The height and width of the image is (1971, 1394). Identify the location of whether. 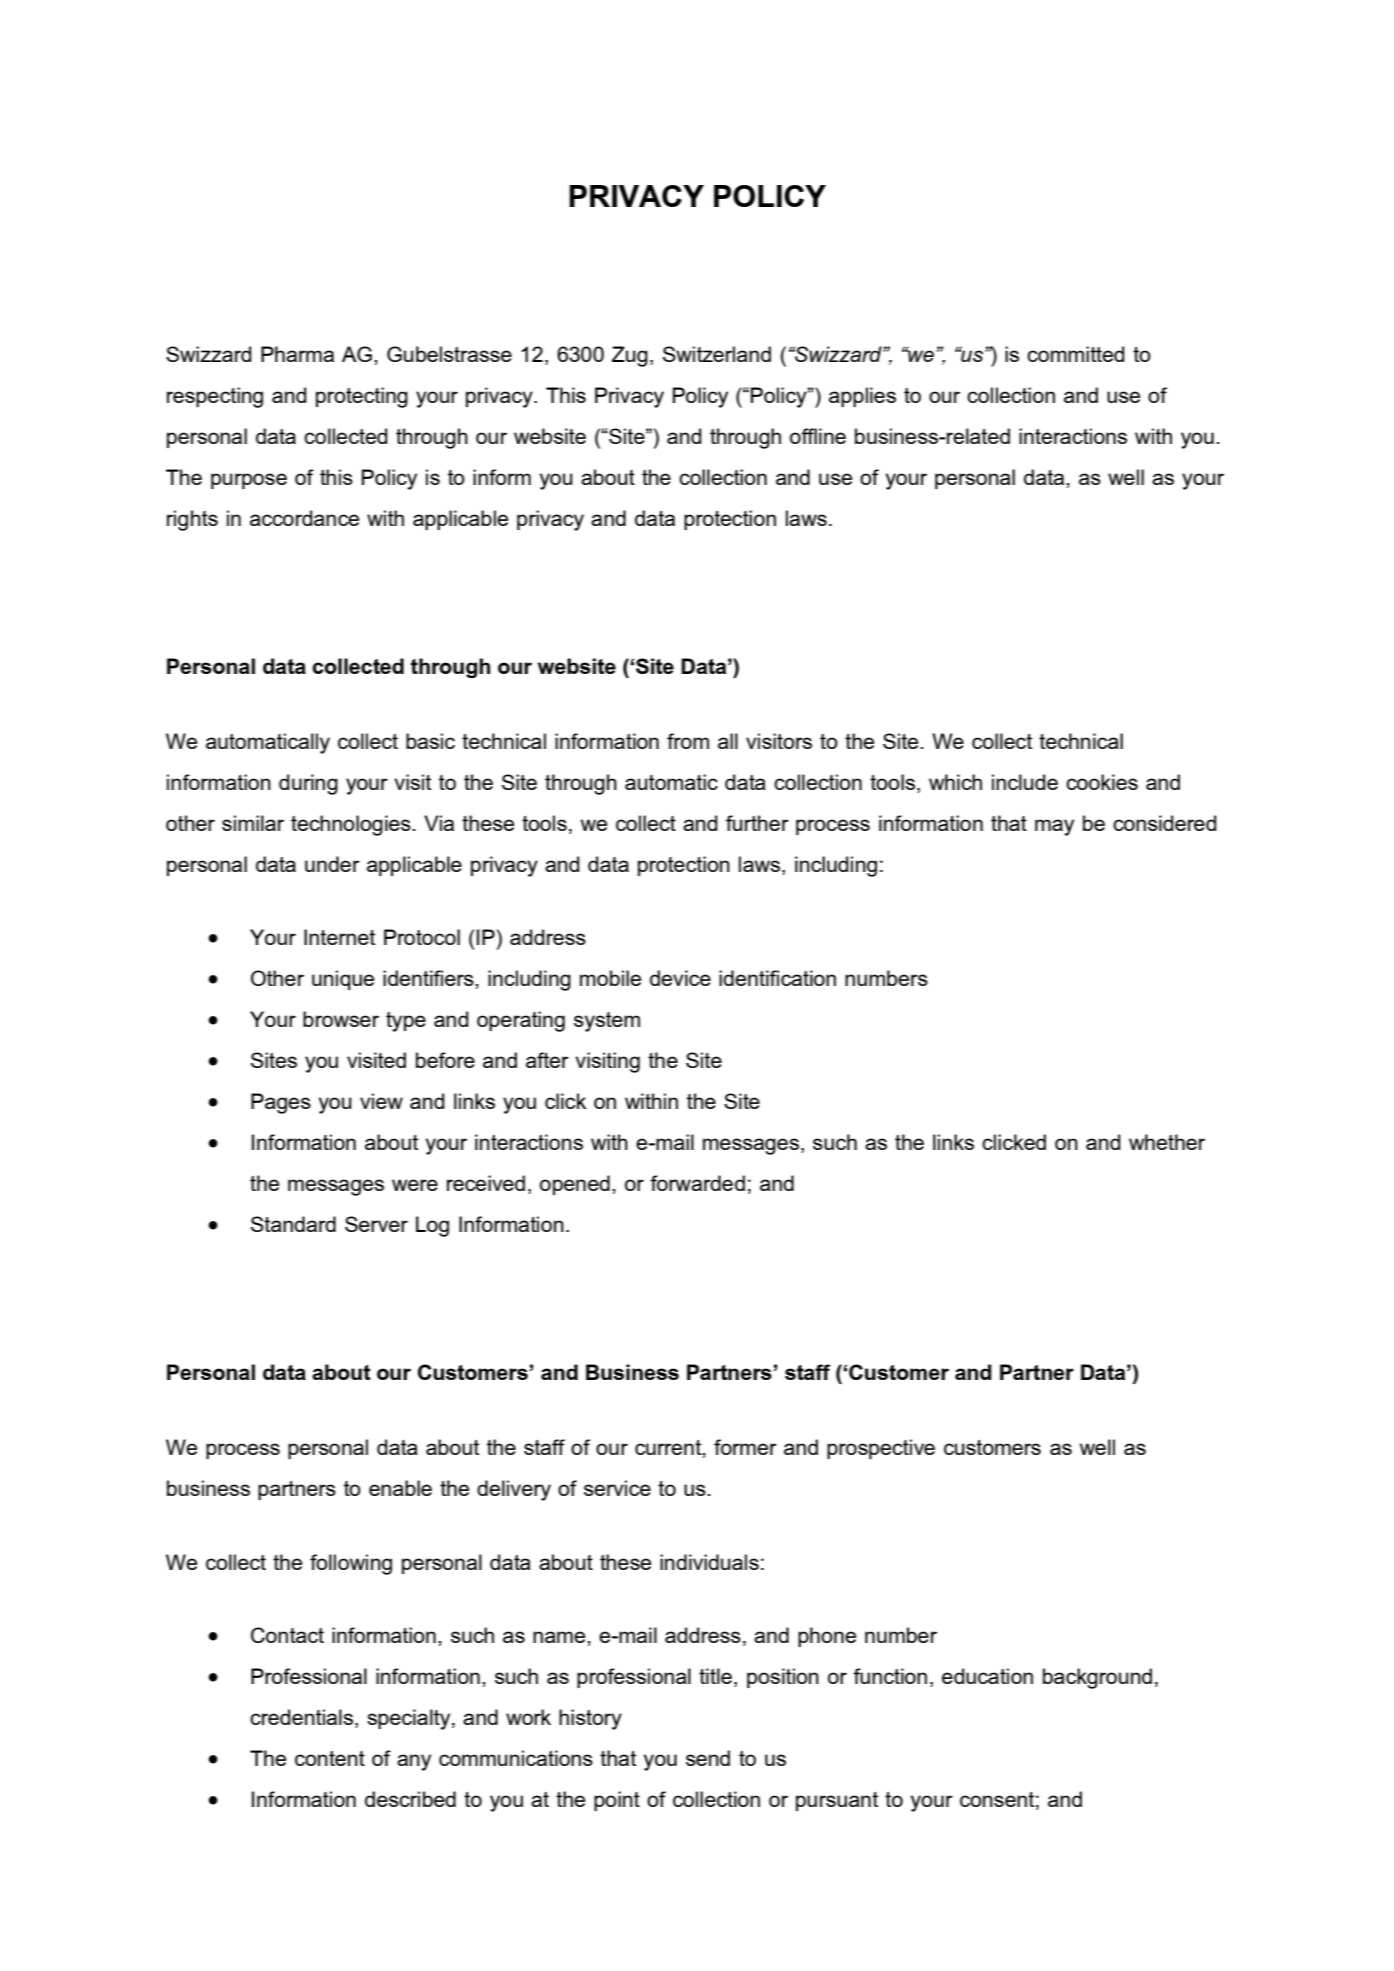
(1167, 1142).
